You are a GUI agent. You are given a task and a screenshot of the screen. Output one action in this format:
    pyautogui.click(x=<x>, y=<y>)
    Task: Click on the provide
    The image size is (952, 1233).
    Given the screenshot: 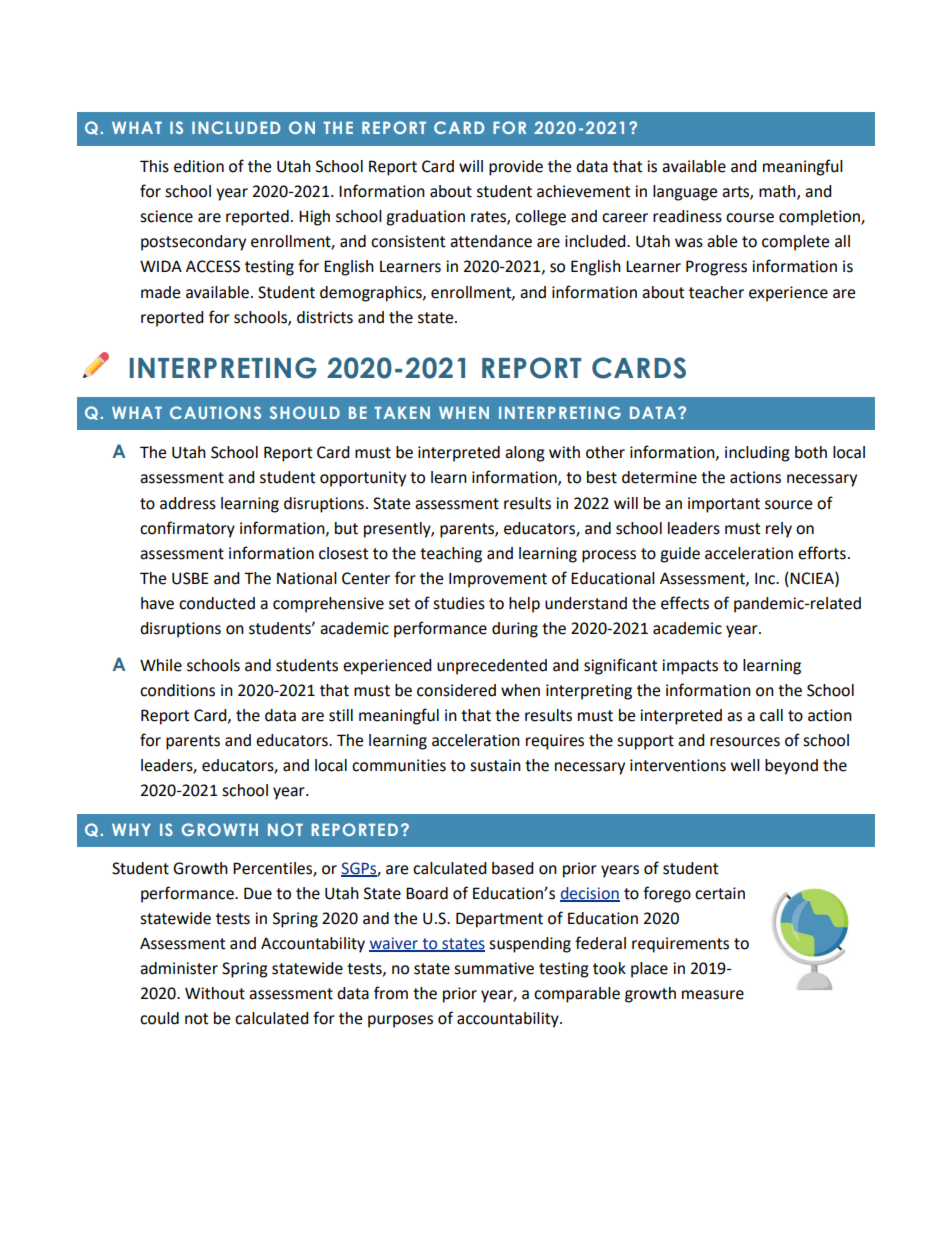 What is the action you would take?
    pyautogui.click(x=516, y=168)
